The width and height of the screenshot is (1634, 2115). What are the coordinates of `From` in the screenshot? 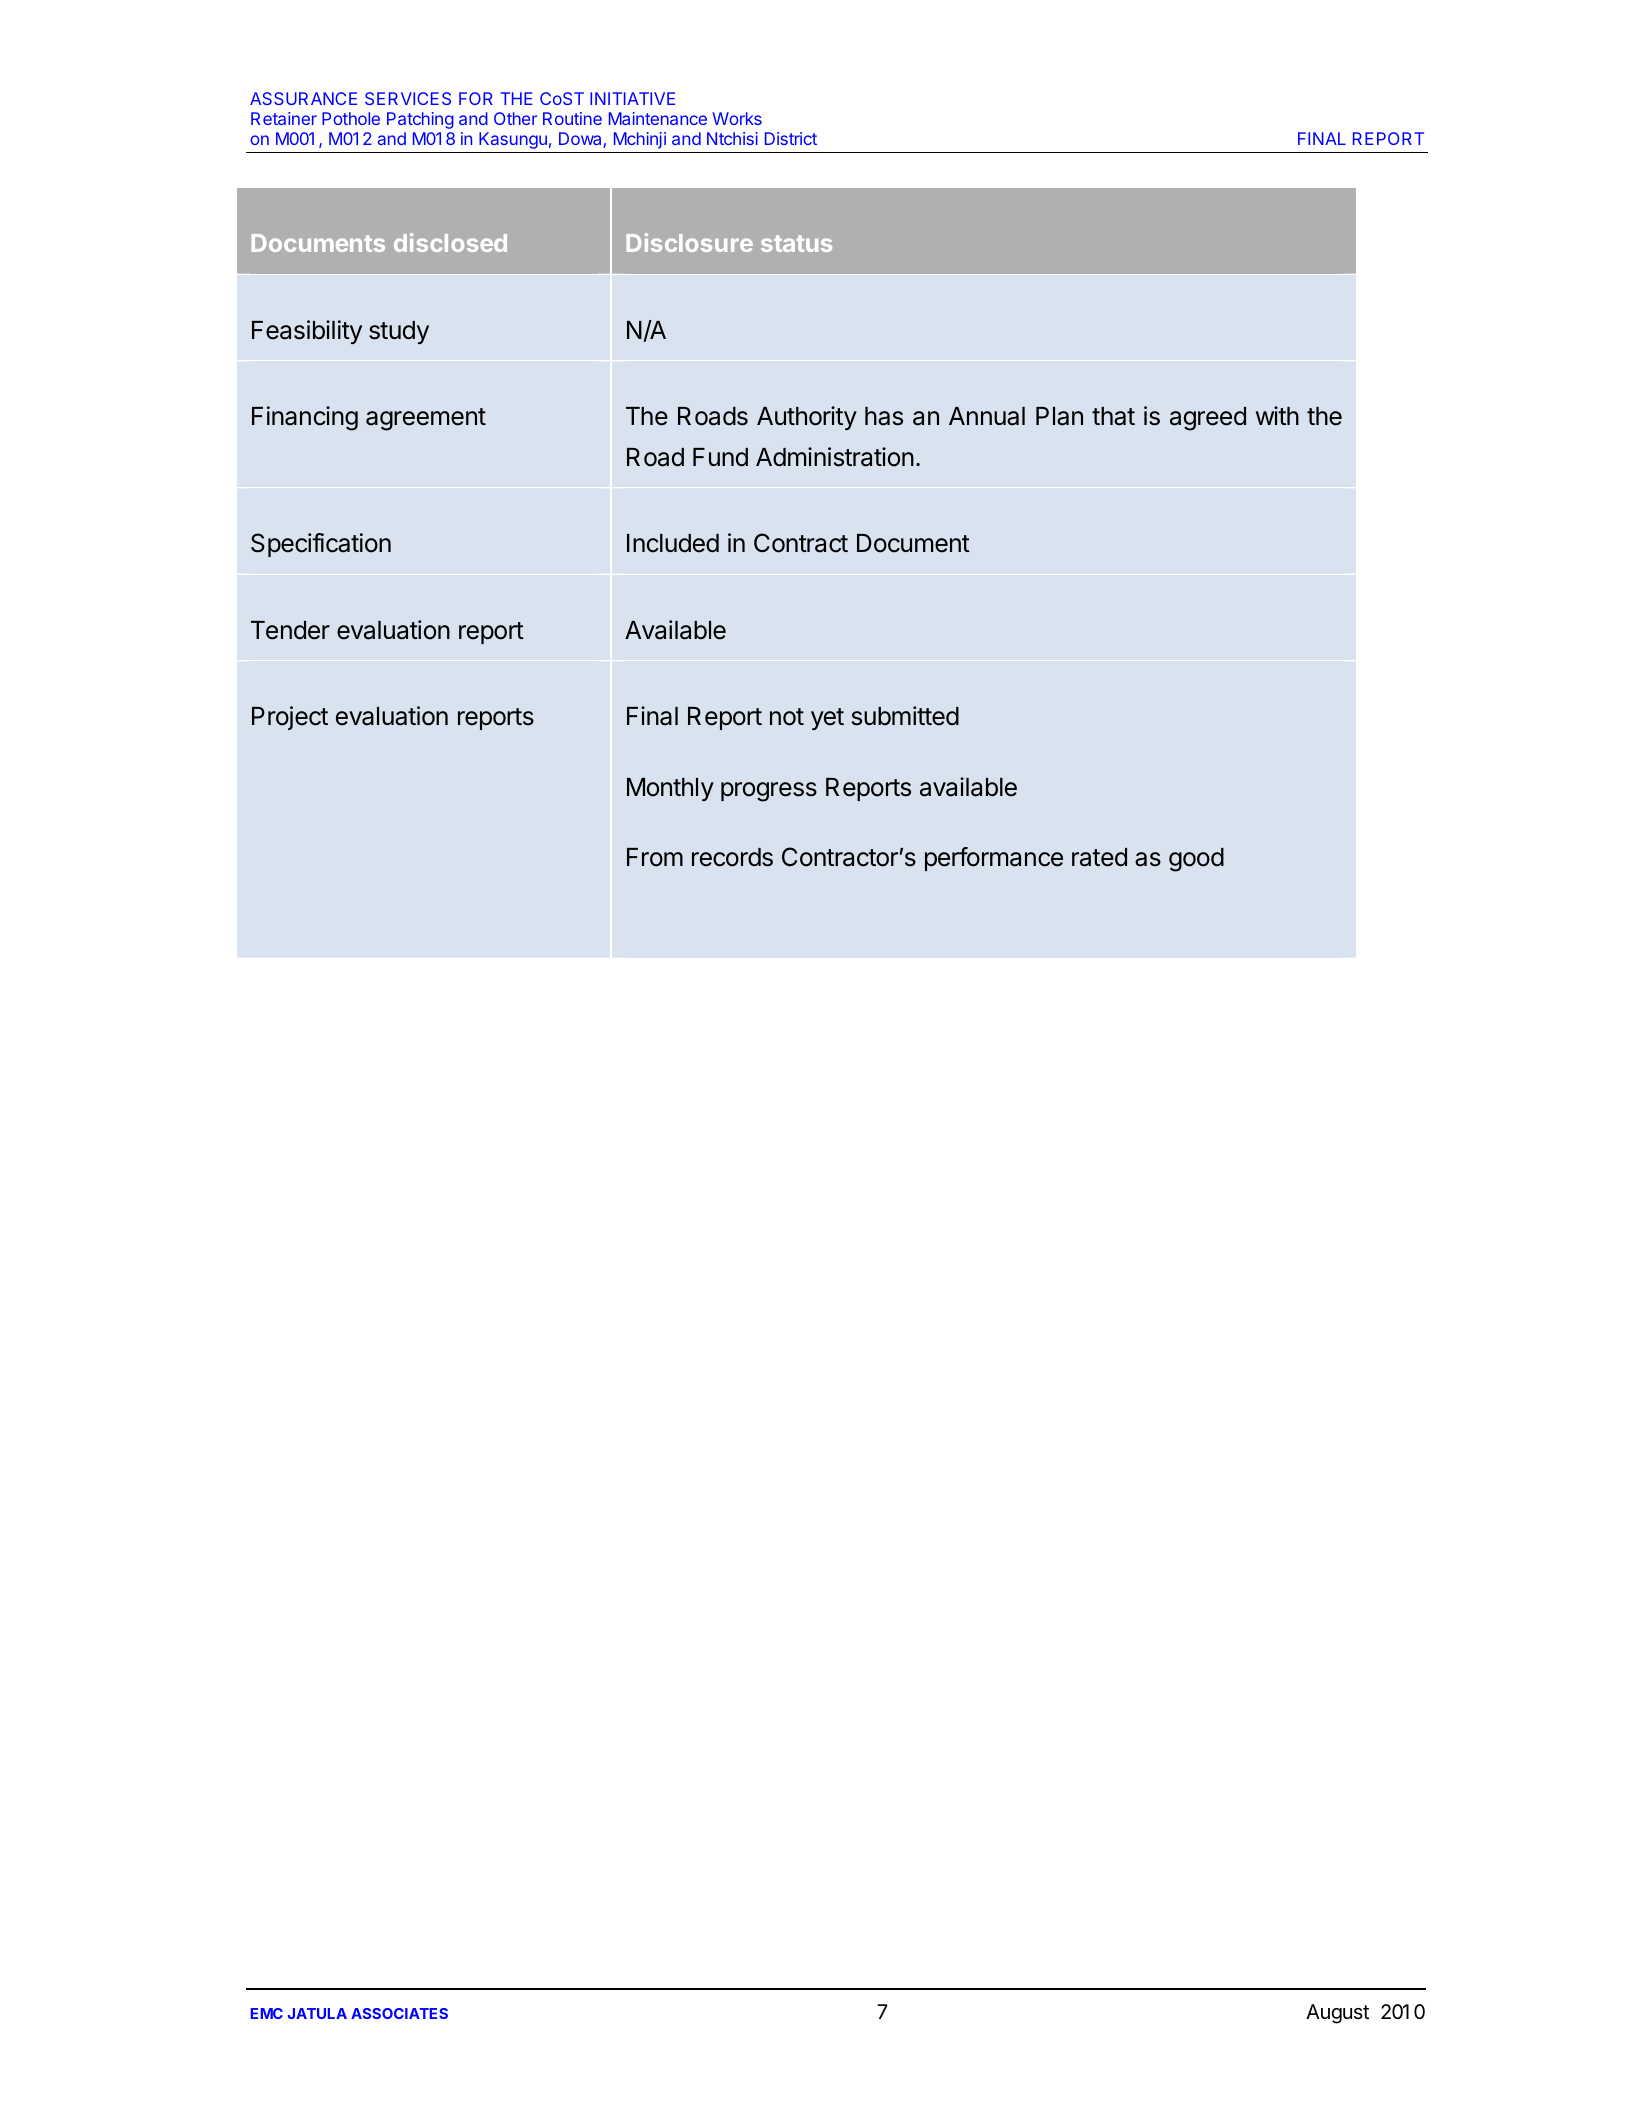 It's located at (655, 857).
